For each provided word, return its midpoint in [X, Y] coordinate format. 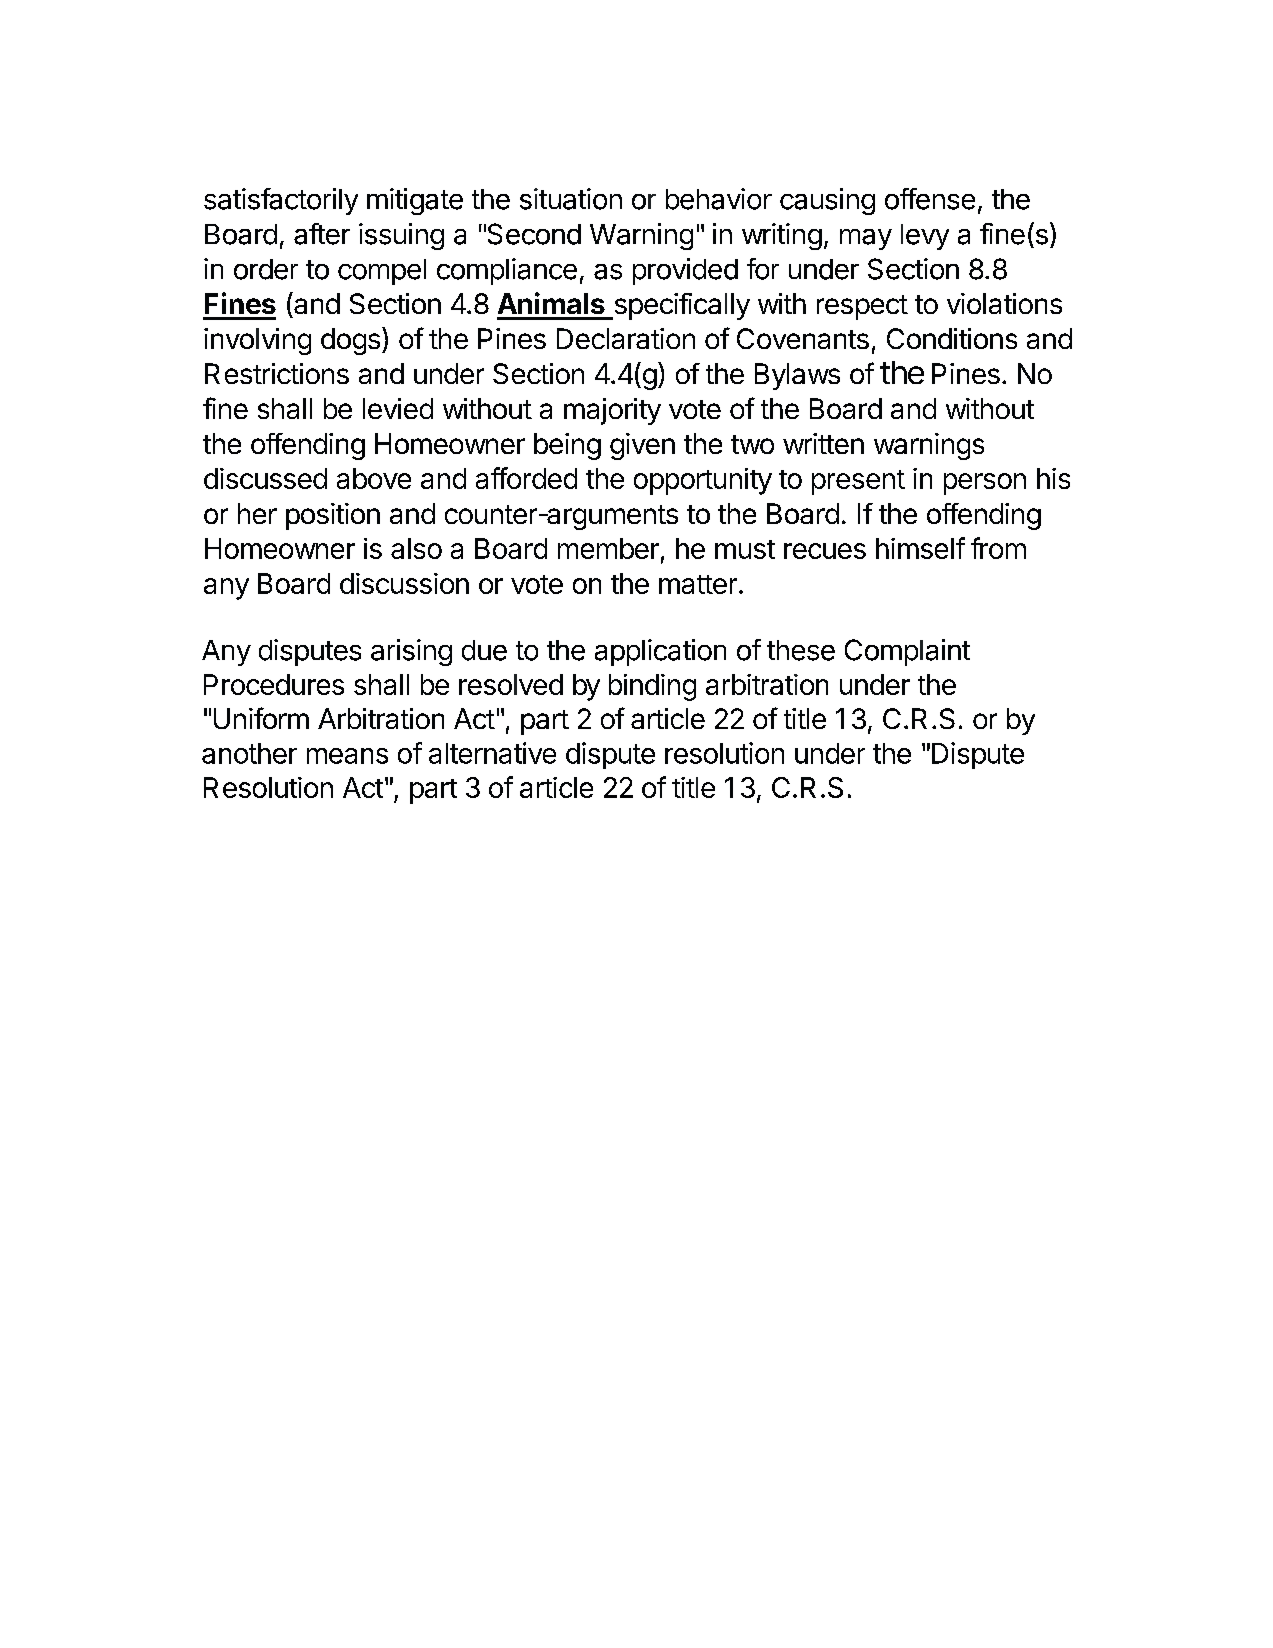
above [374, 478]
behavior [719, 199]
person [985, 484]
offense [930, 199]
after [322, 234]
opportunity [703, 481]
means [347, 756]
